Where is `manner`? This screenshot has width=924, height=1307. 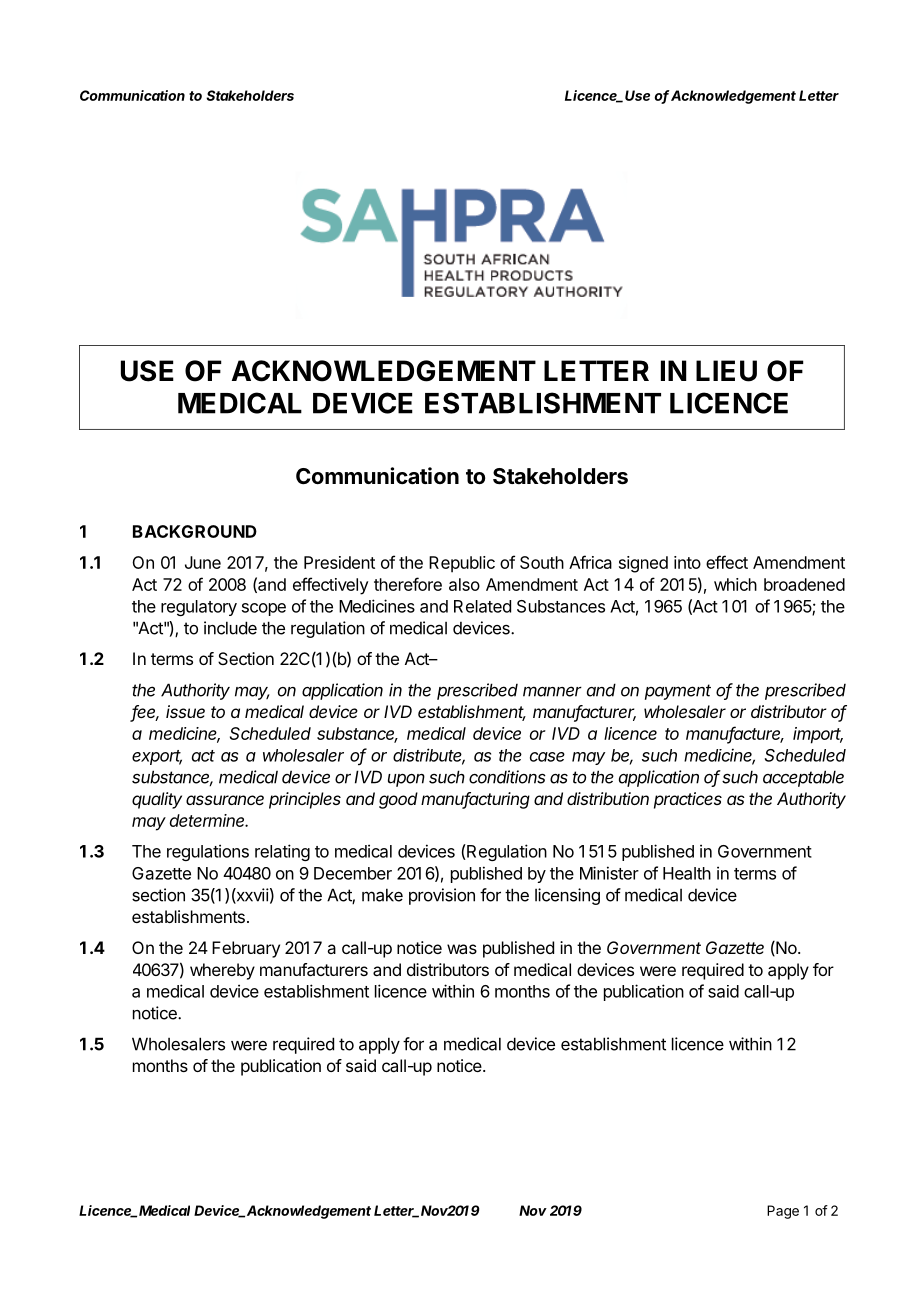
manner is located at coordinates (552, 691).
